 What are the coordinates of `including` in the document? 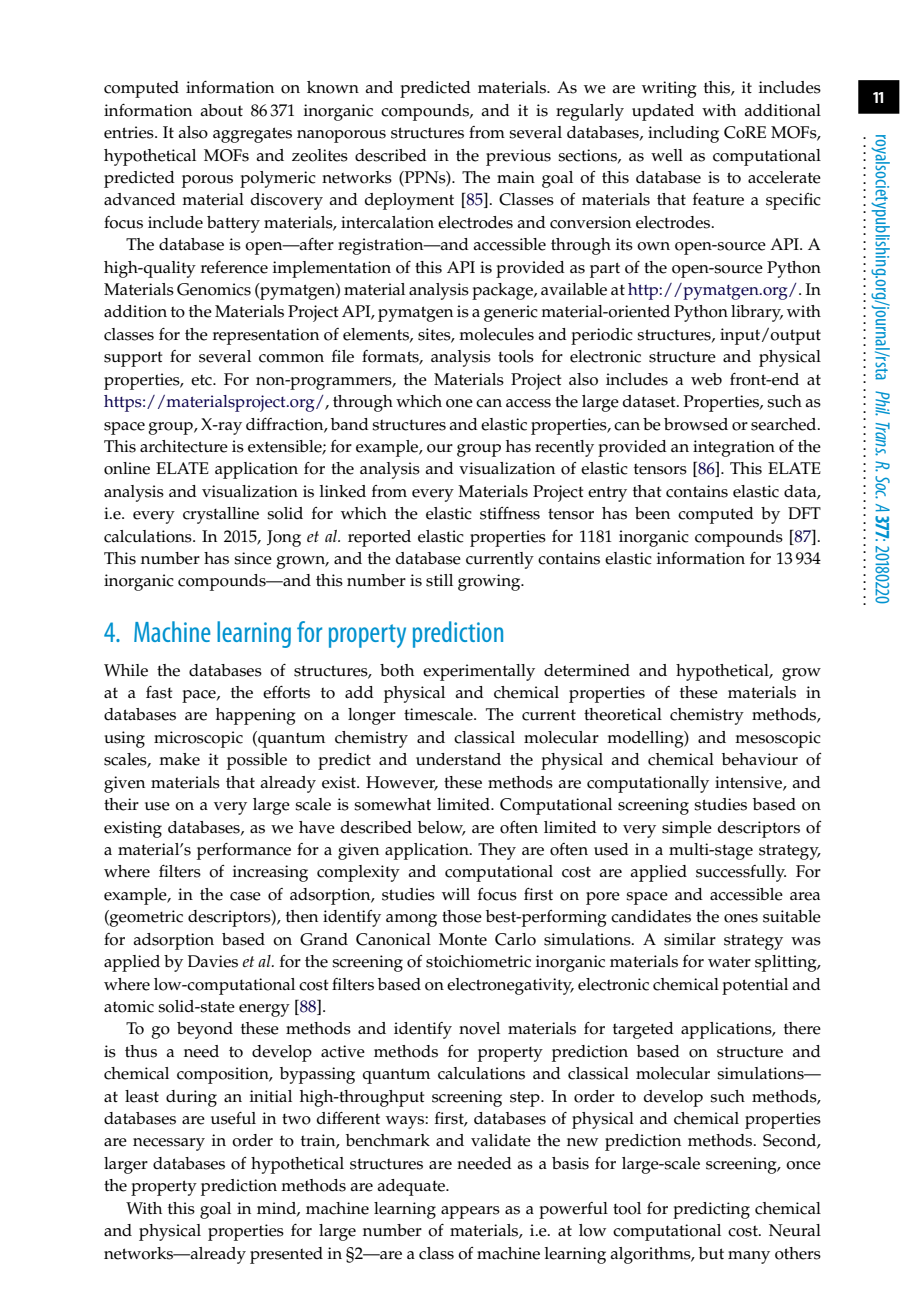 It's located at (683, 134).
